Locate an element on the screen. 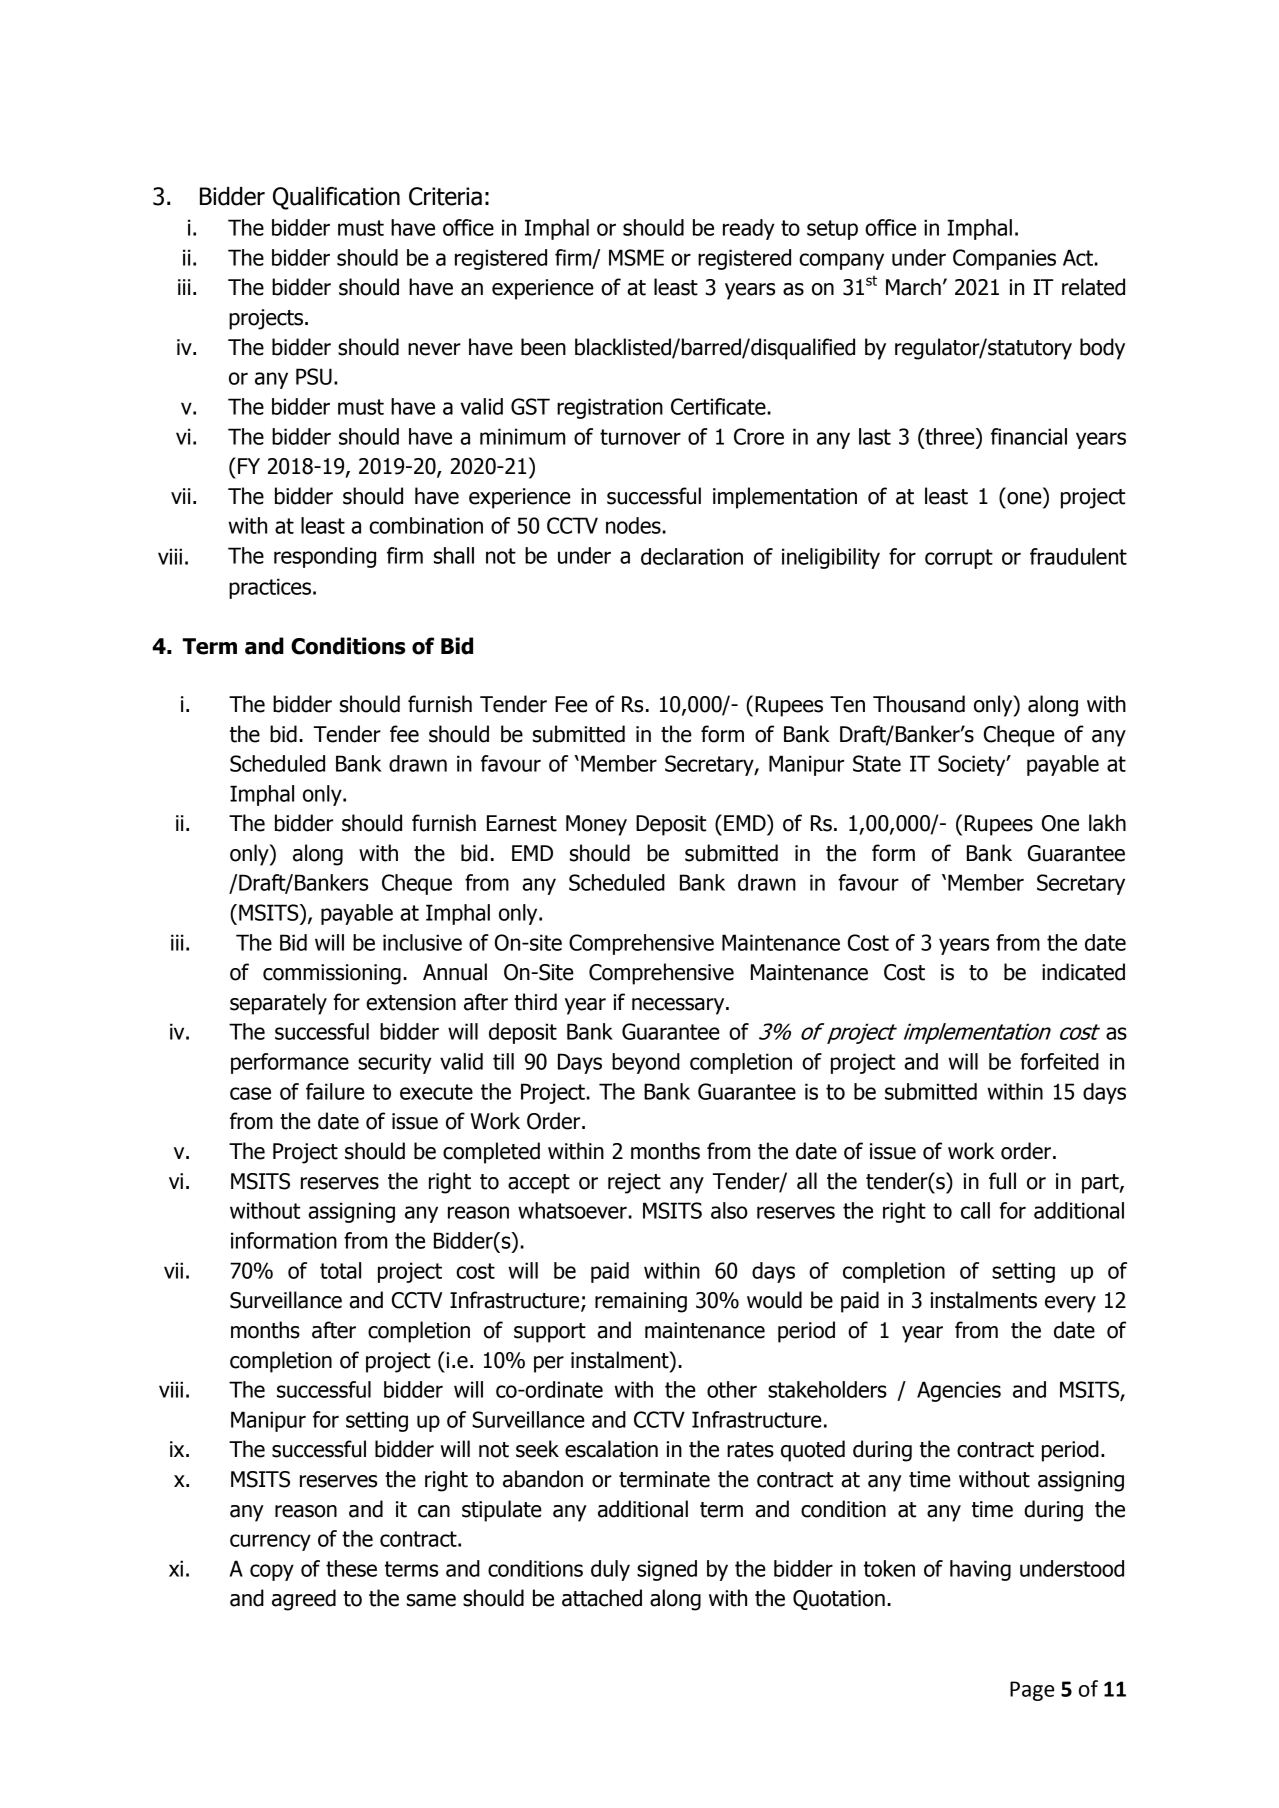 This screenshot has width=1279, height=1808. indicated is located at coordinates (1083, 972).
